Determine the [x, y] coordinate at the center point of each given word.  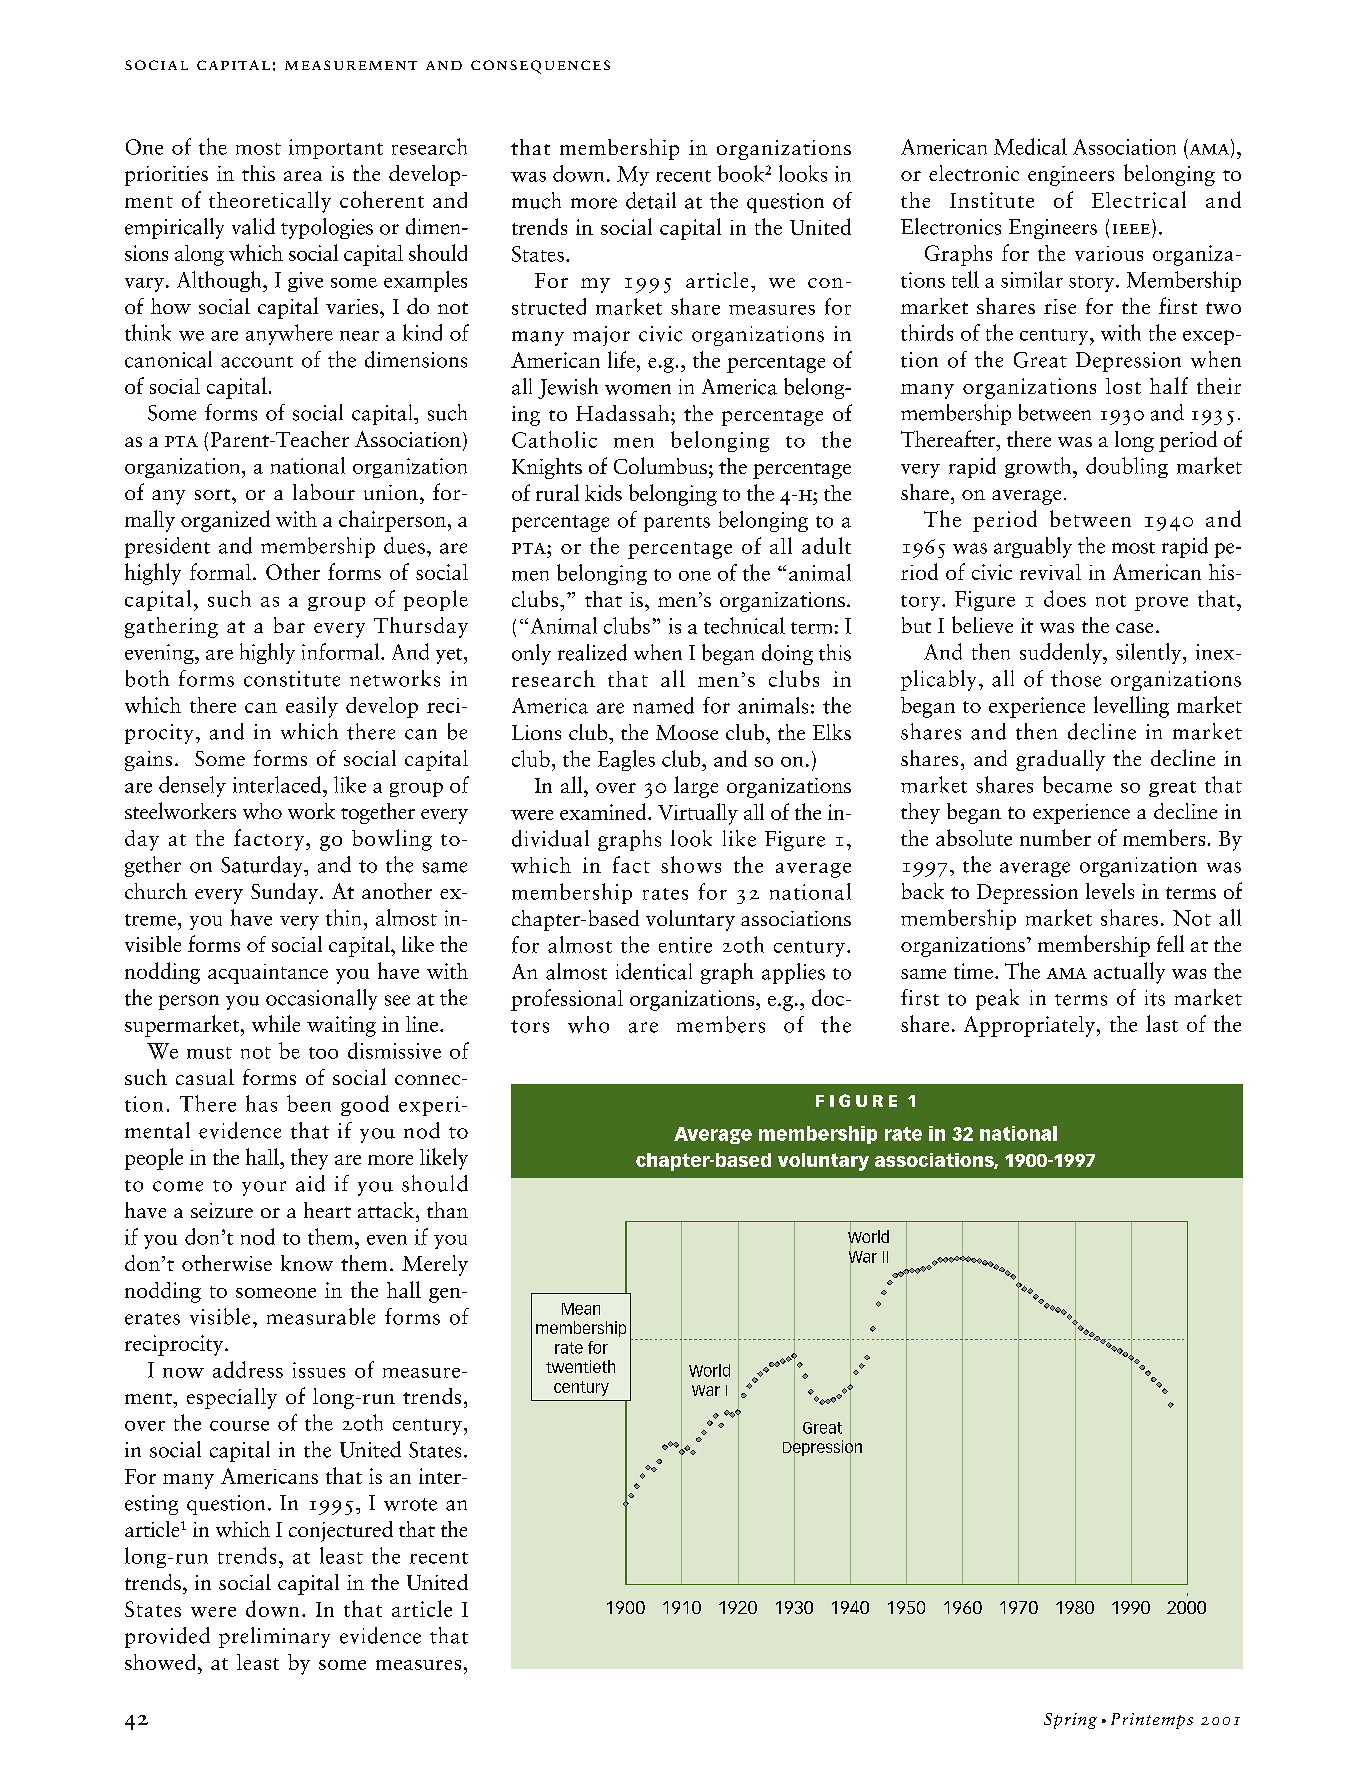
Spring [1070, 1721]
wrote [410, 1504]
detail [651, 200]
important [336, 149]
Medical [1030, 146]
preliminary [274, 1637]
